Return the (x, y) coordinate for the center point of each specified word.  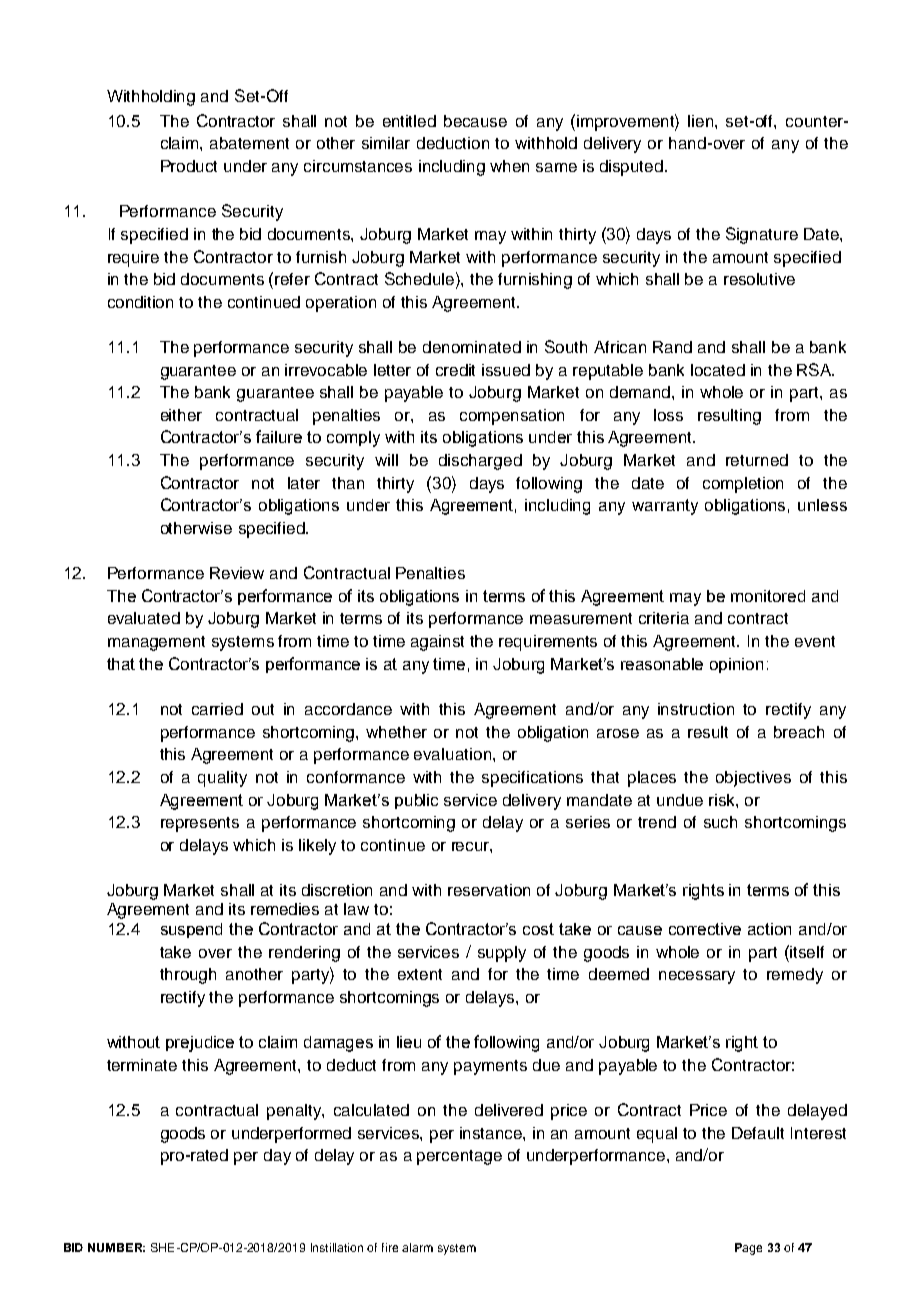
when (509, 166)
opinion (736, 665)
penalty (295, 1112)
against (437, 643)
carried (217, 709)
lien (702, 121)
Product (189, 166)
